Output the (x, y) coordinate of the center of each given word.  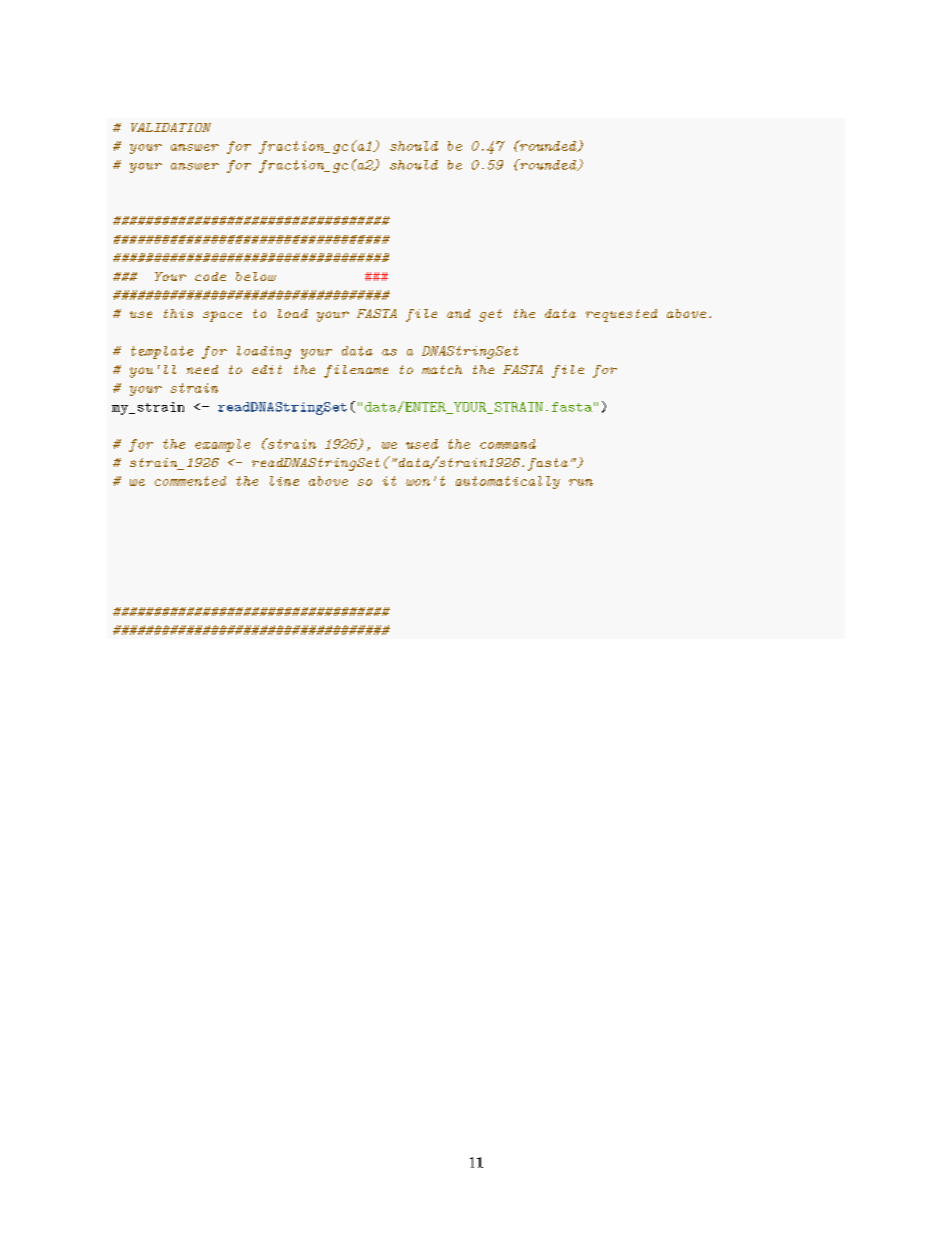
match (442, 369)
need (202, 369)
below (256, 276)
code (210, 276)
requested (621, 315)
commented (190, 481)
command (508, 444)
